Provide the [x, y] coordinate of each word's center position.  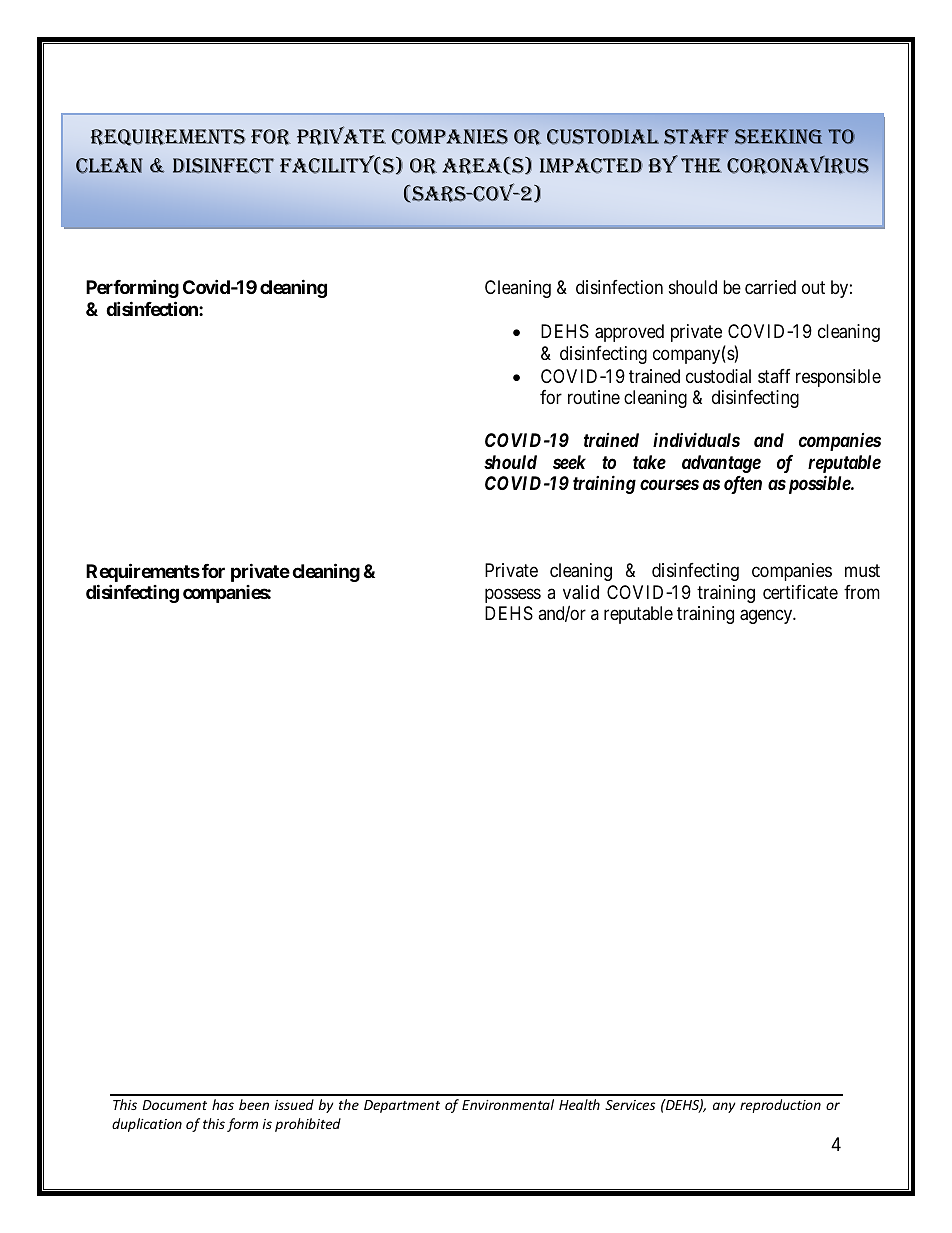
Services [630, 1105]
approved [629, 333]
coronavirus [798, 164]
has [223, 1104]
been [254, 1104]
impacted [591, 166]
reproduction [780, 1106]
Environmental [508, 1104]
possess [513, 595]
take [649, 462]
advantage [721, 464]
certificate [800, 592]
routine [594, 397]
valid [581, 592]
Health [579, 1104]
